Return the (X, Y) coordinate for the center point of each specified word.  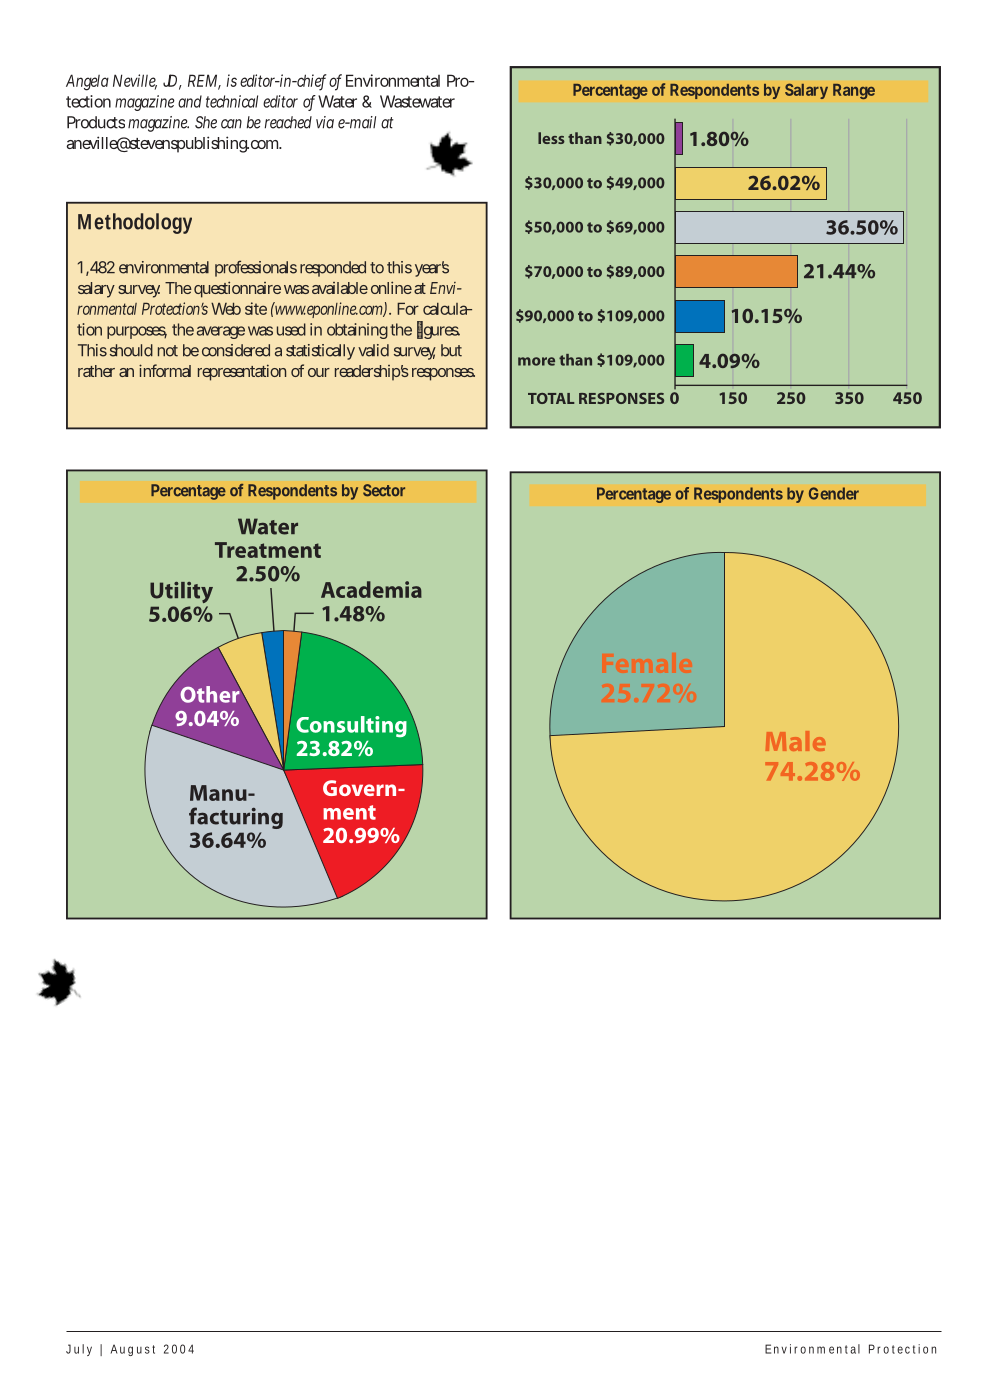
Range (854, 91)
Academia (371, 589)
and (190, 101)
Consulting (351, 727)
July (79, 1350)
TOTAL (551, 398)
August (133, 1350)
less (551, 138)
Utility (181, 592)
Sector (384, 490)
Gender (834, 493)
